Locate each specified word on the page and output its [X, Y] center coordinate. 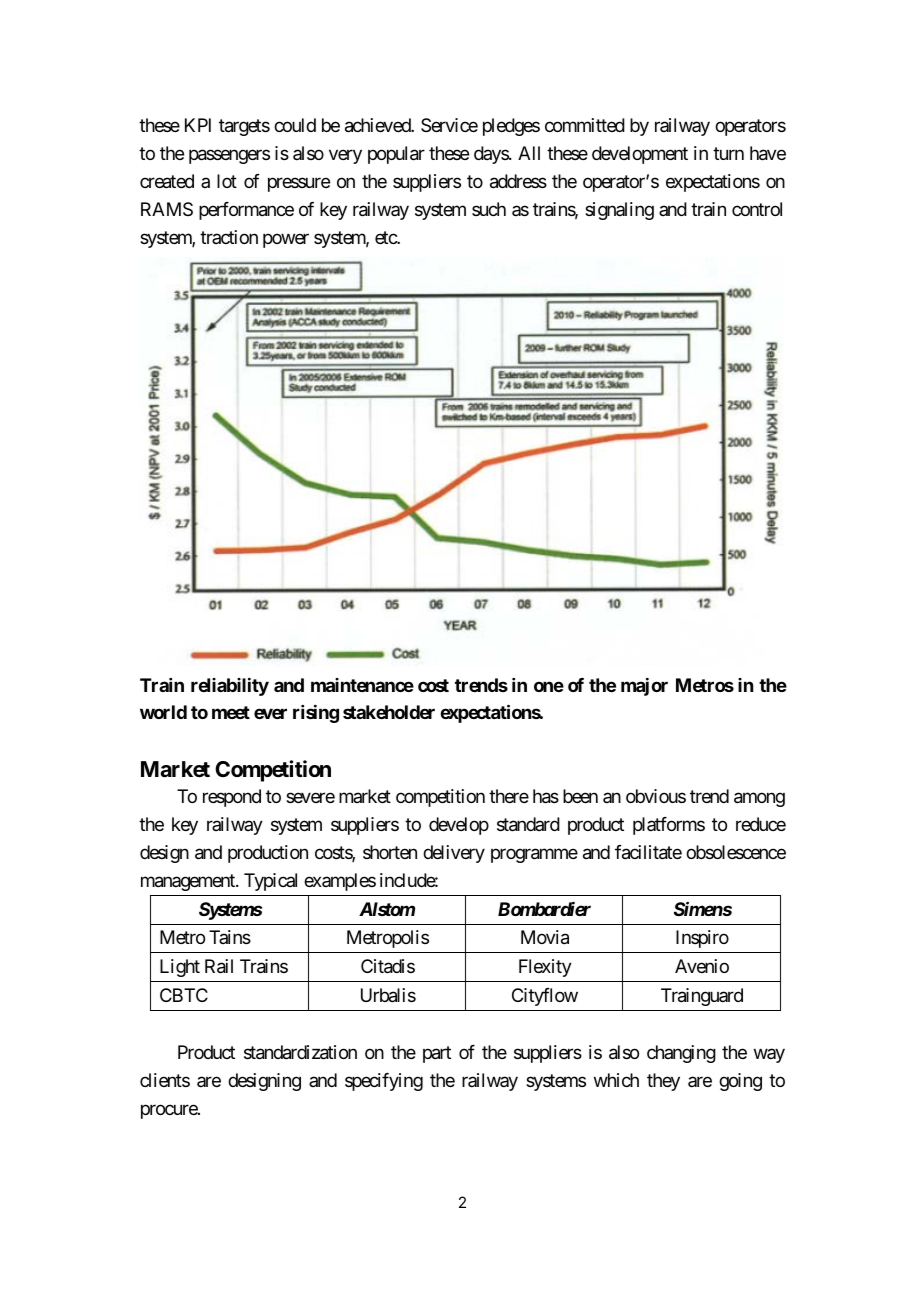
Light [180, 968]
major [644, 687]
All [529, 153]
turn [728, 153]
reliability [230, 687]
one [549, 686]
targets [244, 127]
